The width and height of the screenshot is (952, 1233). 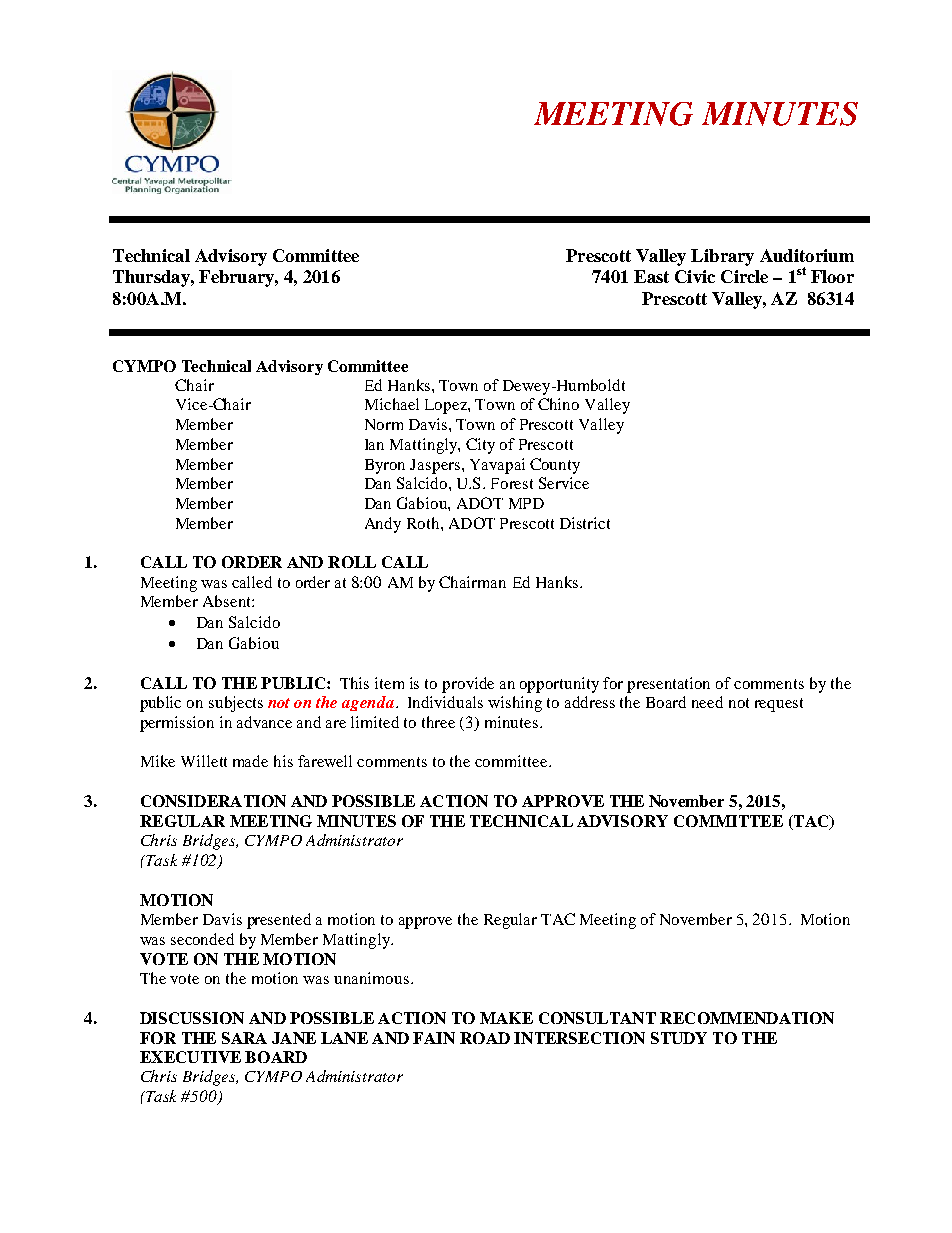 What do you see at coordinates (236, 704) in the screenshot?
I see `subjects` at bounding box center [236, 704].
